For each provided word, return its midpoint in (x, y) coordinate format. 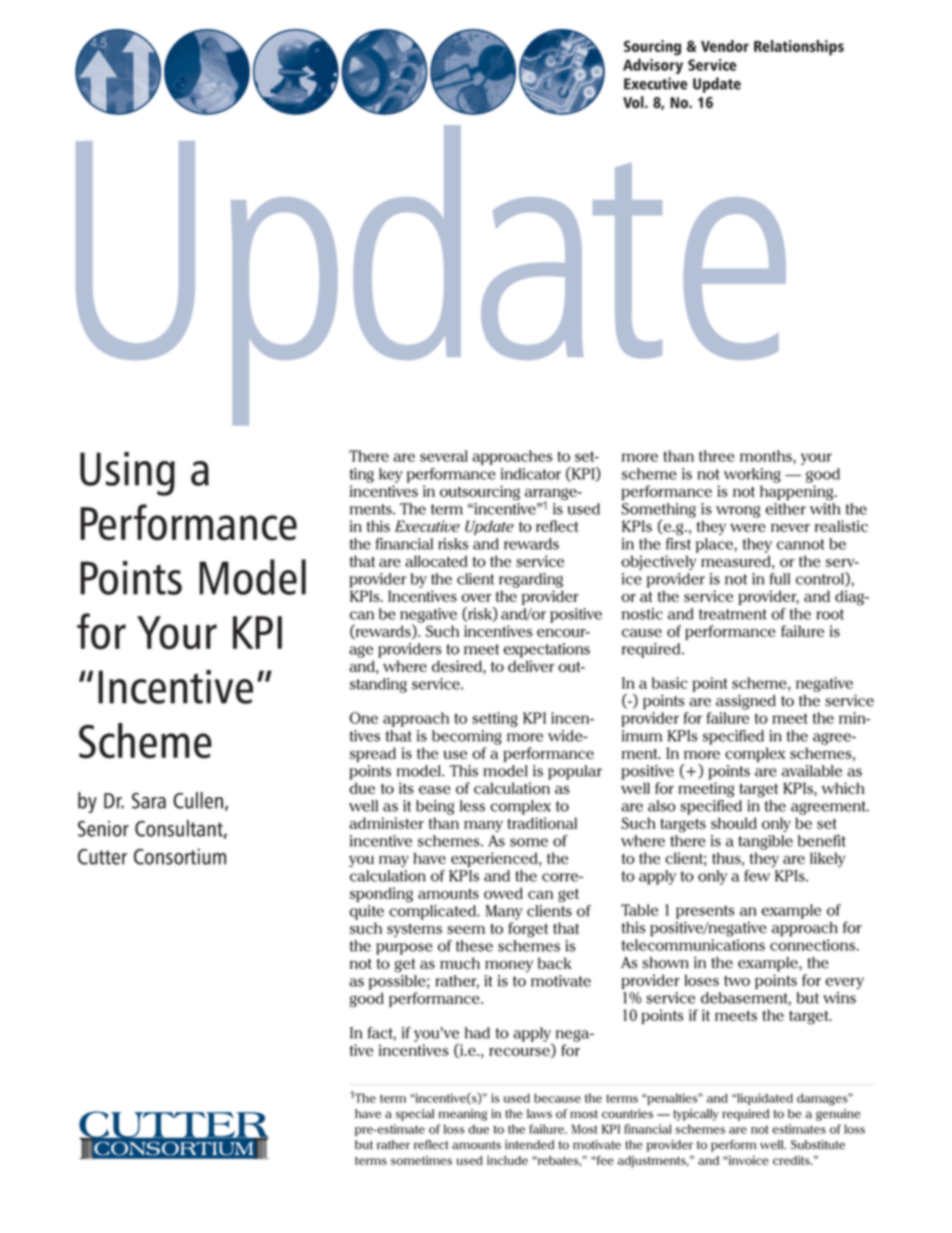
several (444, 456)
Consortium (180, 856)
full (780, 579)
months (767, 457)
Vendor (725, 46)
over (476, 598)
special (415, 1115)
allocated (436, 561)
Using (127, 474)
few (757, 876)
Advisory (653, 66)
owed (503, 893)
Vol (634, 102)
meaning (463, 1115)
